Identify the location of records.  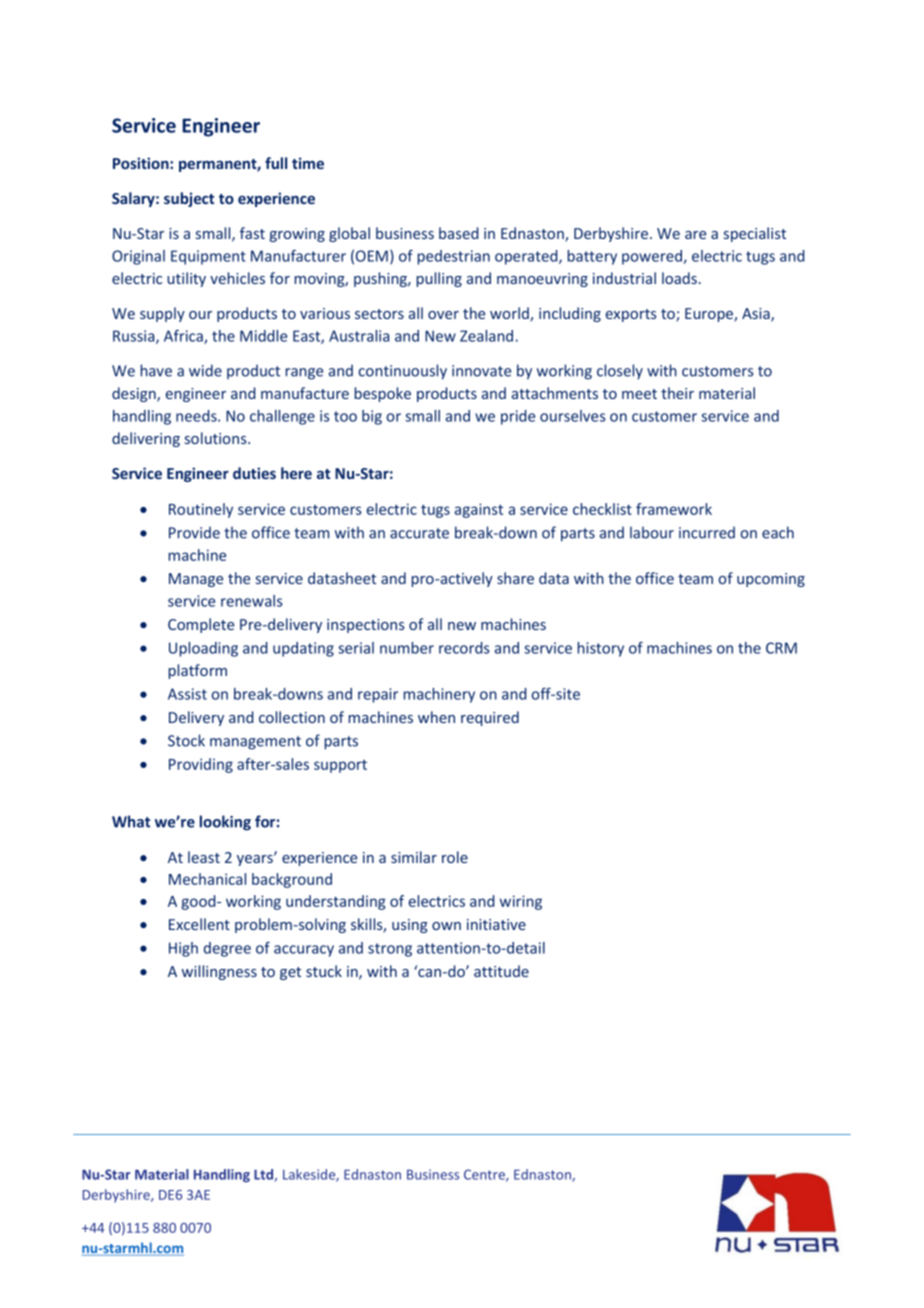
(464, 648).
